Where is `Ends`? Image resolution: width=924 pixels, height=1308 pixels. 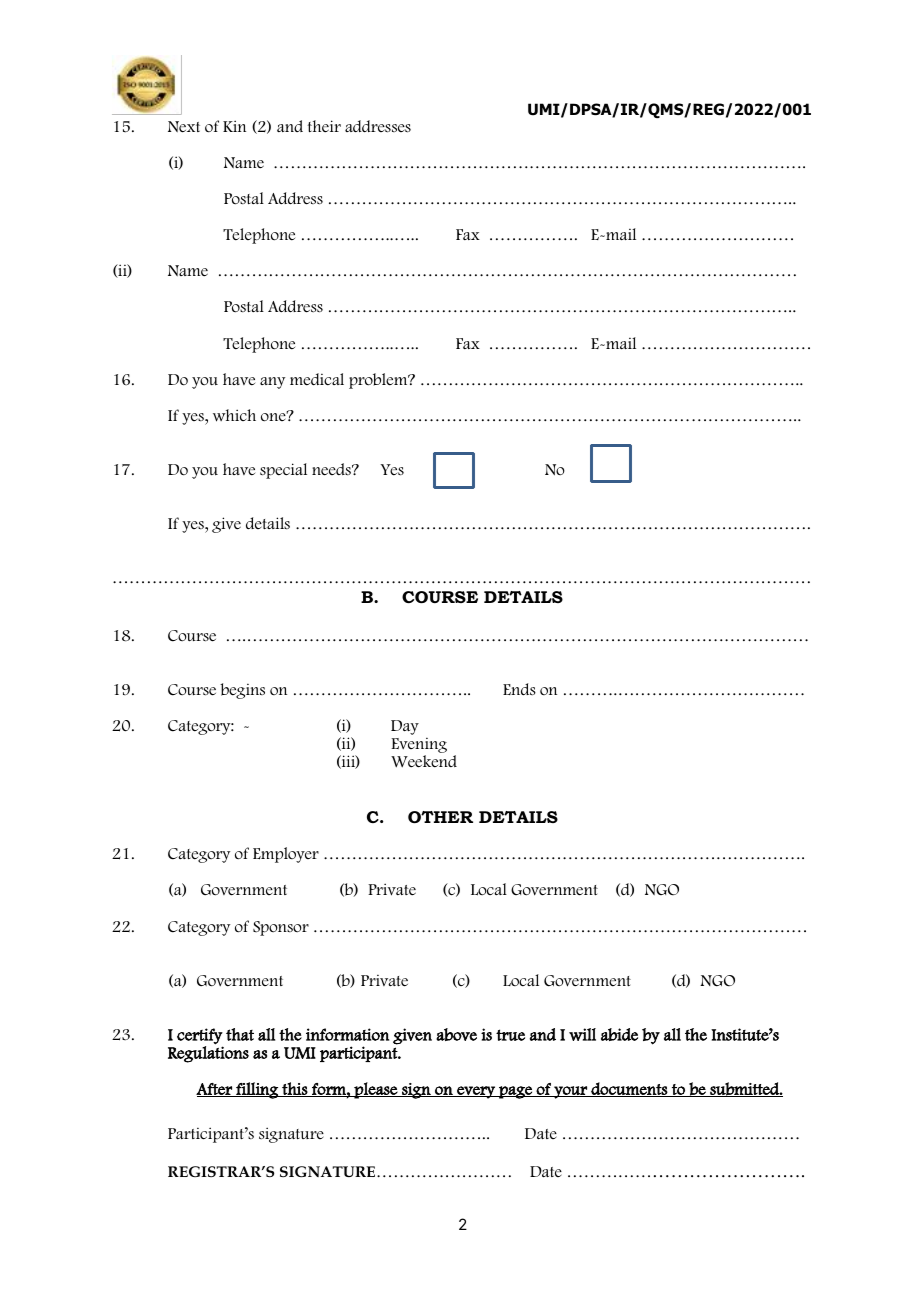 Ends is located at coordinates (519, 689).
